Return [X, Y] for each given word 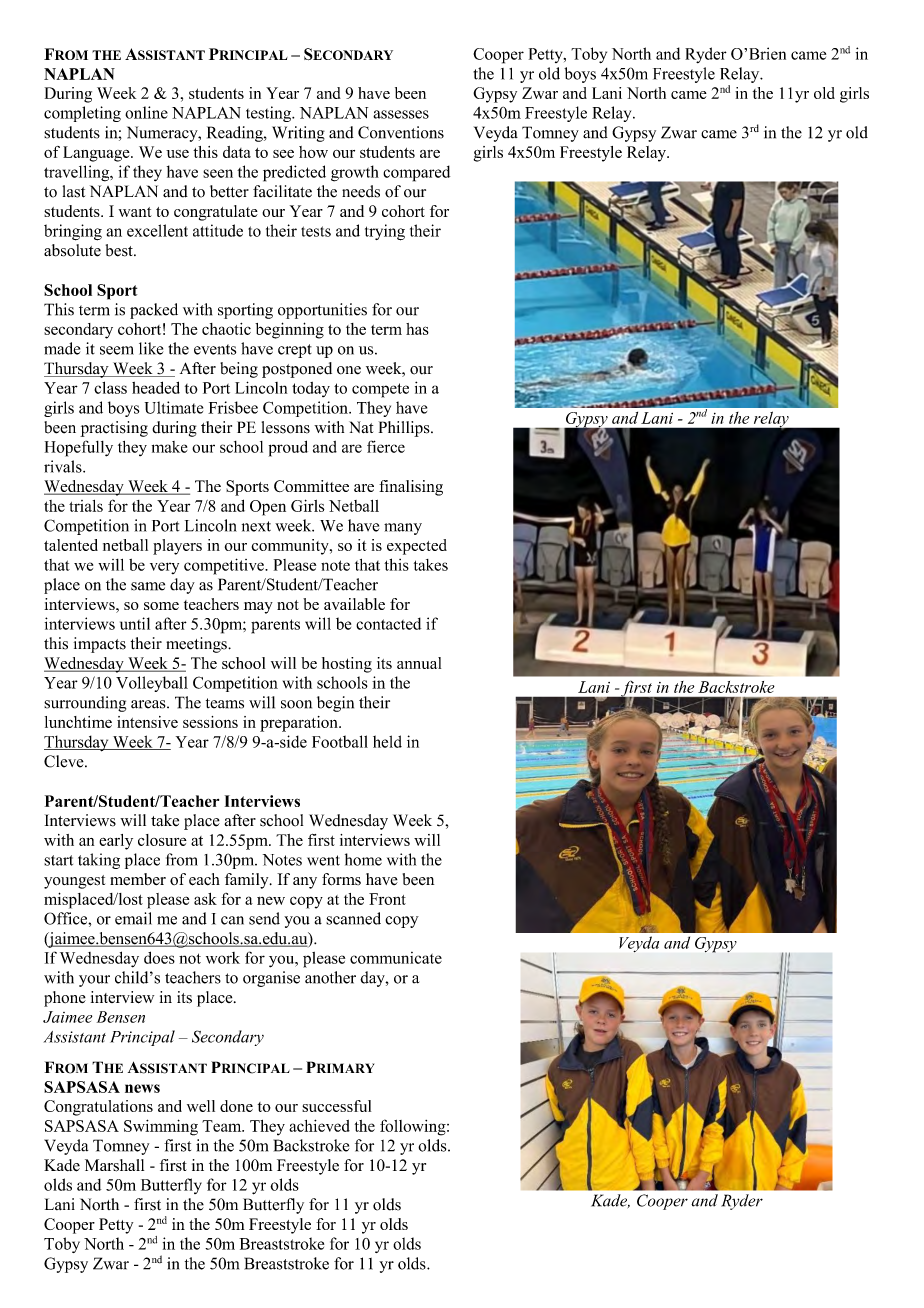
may [258, 608]
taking [99, 861]
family [248, 881]
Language [97, 154]
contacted [388, 623]
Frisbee [233, 407]
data [237, 152]
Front [387, 899]
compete [380, 390]
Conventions [401, 132]
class [110, 387]
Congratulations [98, 1108]
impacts [100, 645]
